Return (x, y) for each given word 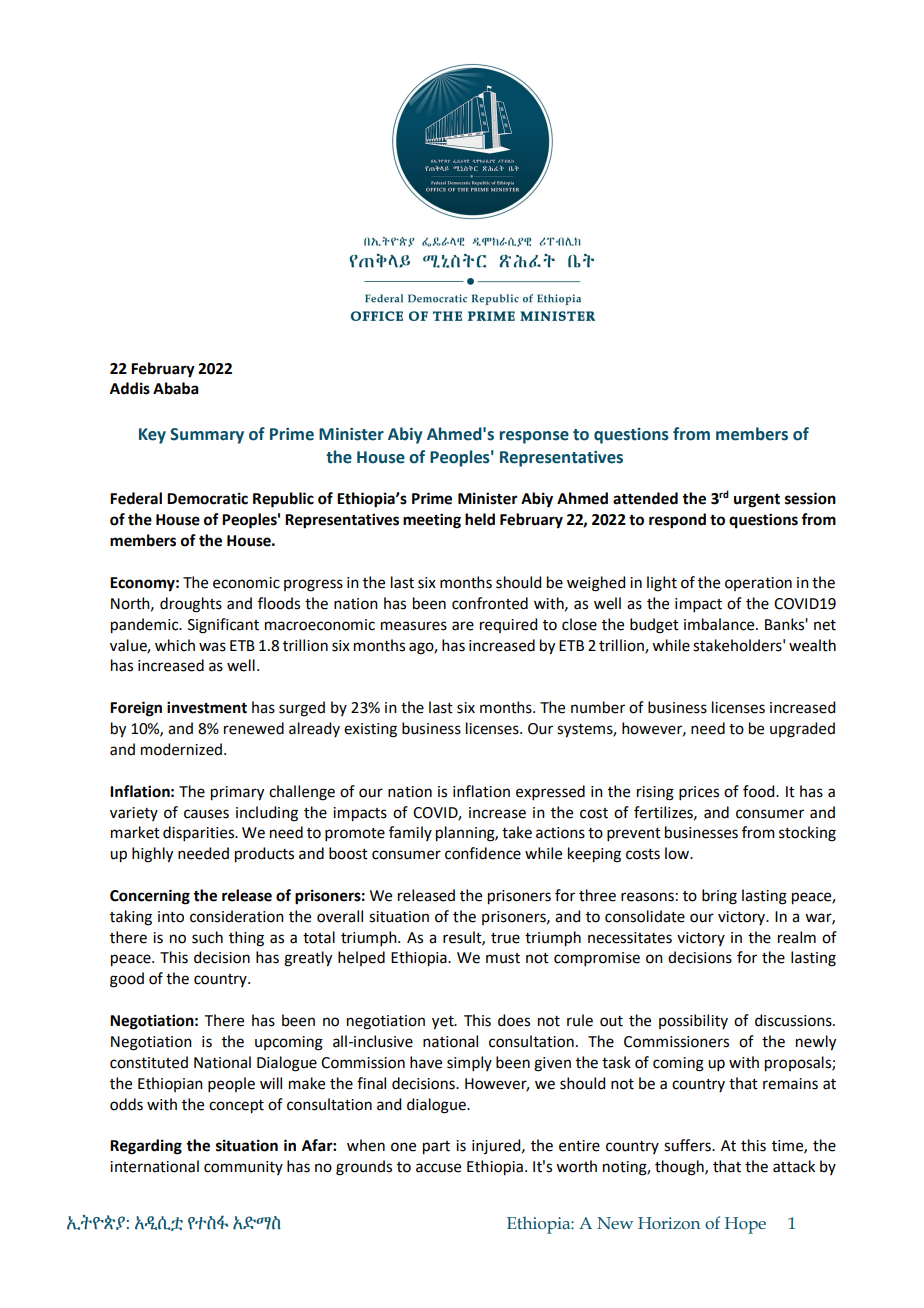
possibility (693, 1021)
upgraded (802, 730)
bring (719, 897)
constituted (149, 1062)
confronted (490, 603)
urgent (757, 501)
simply (469, 1063)
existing (370, 730)
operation (758, 584)
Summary (207, 436)
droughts (191, 605)
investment (207, 707)
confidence (483, 853)
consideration (237, 916)
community (243, 1168)
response (534, 437)
